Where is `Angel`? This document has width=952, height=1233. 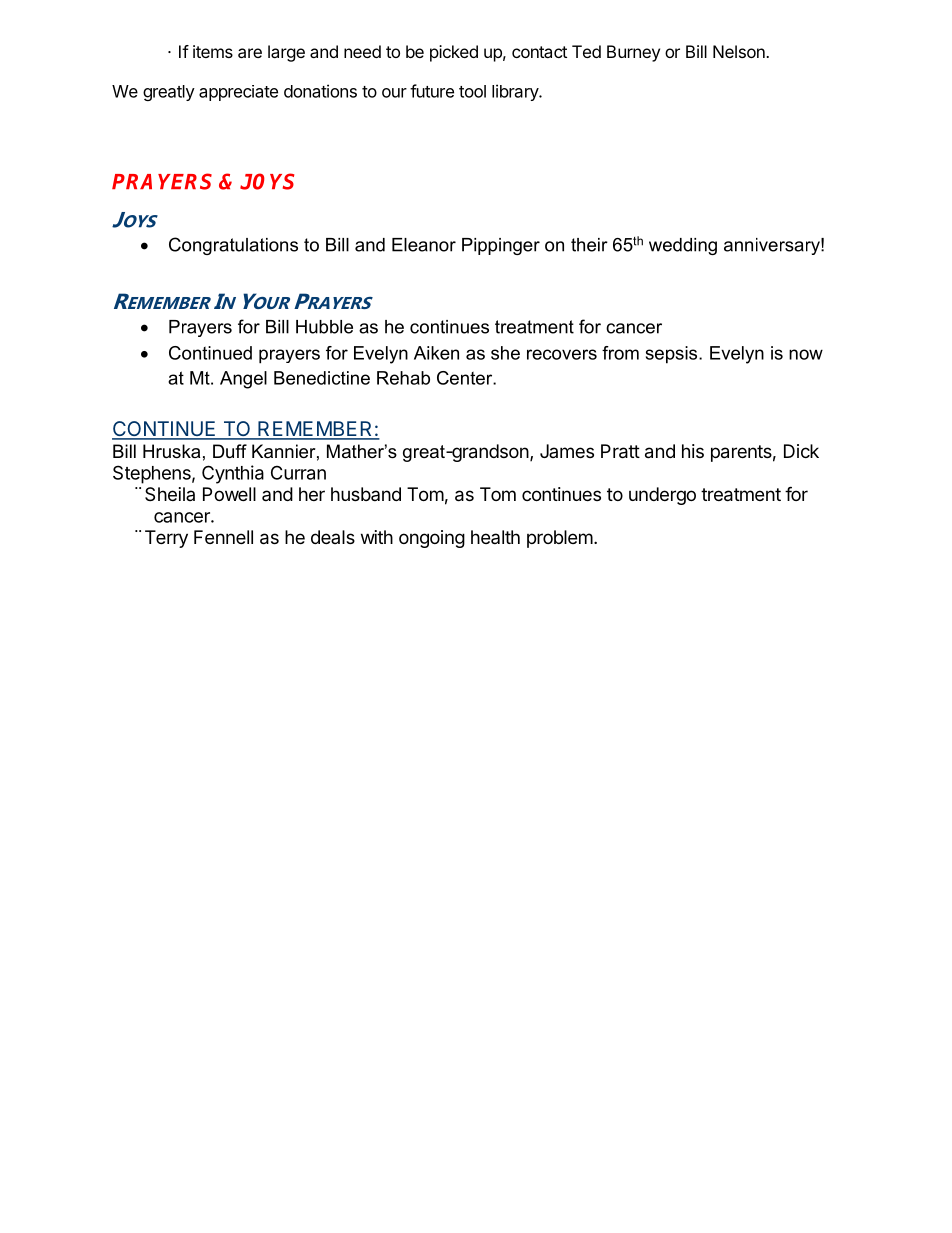 Angel is located at coordinates (243, 380).
